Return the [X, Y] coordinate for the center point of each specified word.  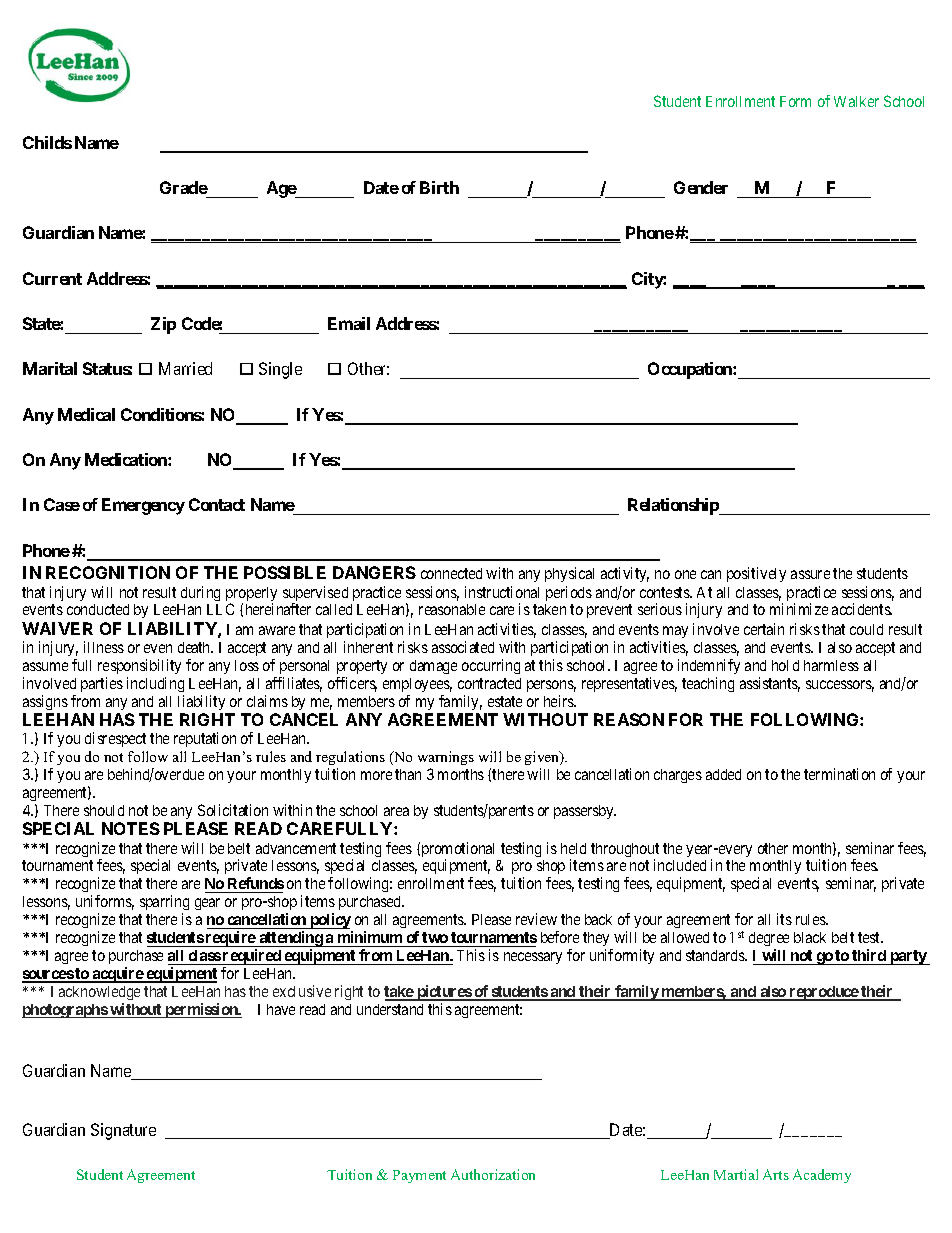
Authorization [493, 1174]
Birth [439, 187]
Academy [822, 1176]
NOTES [131, 828]
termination [839, 774]
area [396, 811]
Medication [127, 459]
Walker [856, 101]
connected [451, 573]
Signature [123, 1131]
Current [52, 278]
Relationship [674, 506]
